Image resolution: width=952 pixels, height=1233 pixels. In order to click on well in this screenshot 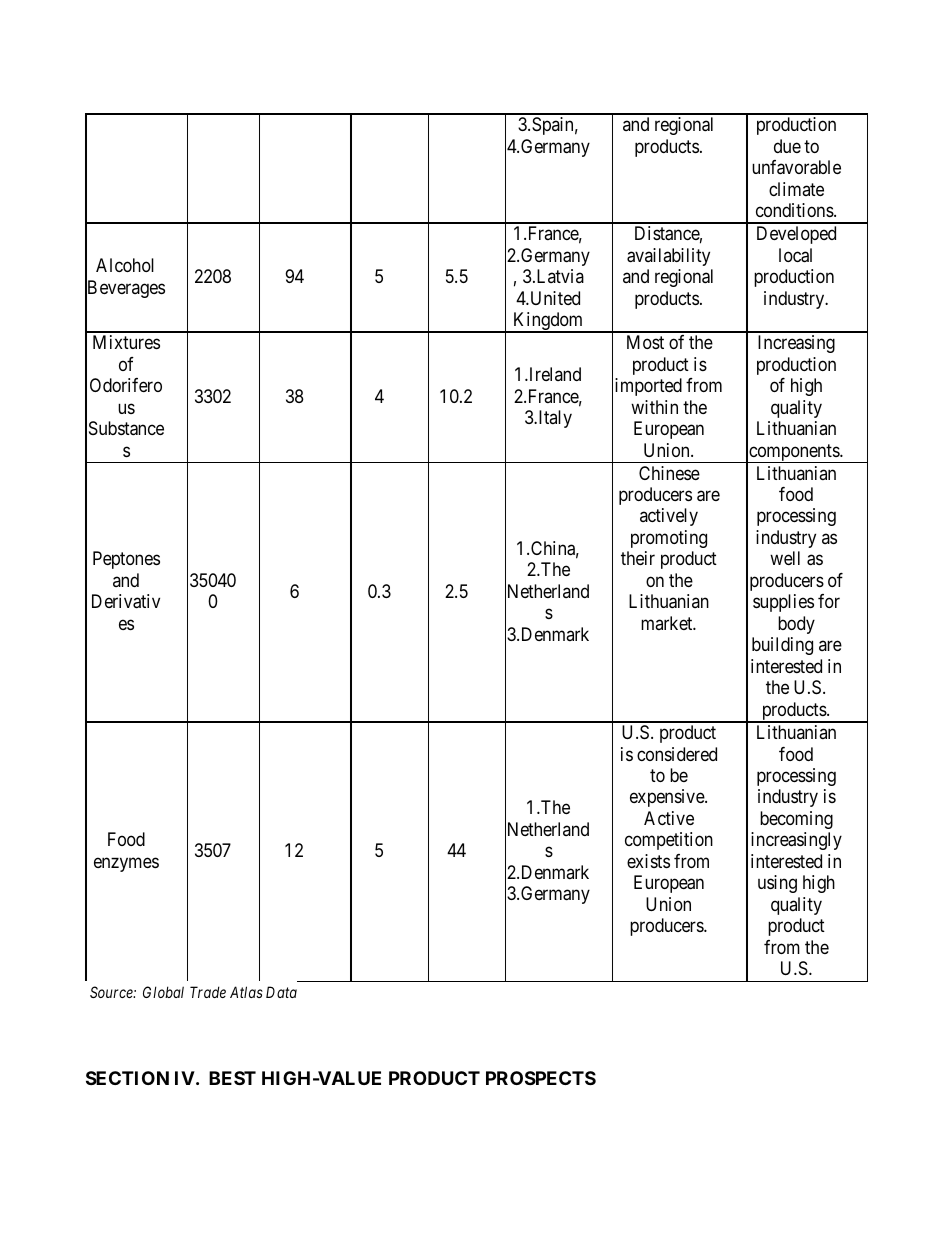, I will do `click(785, 558)`.
